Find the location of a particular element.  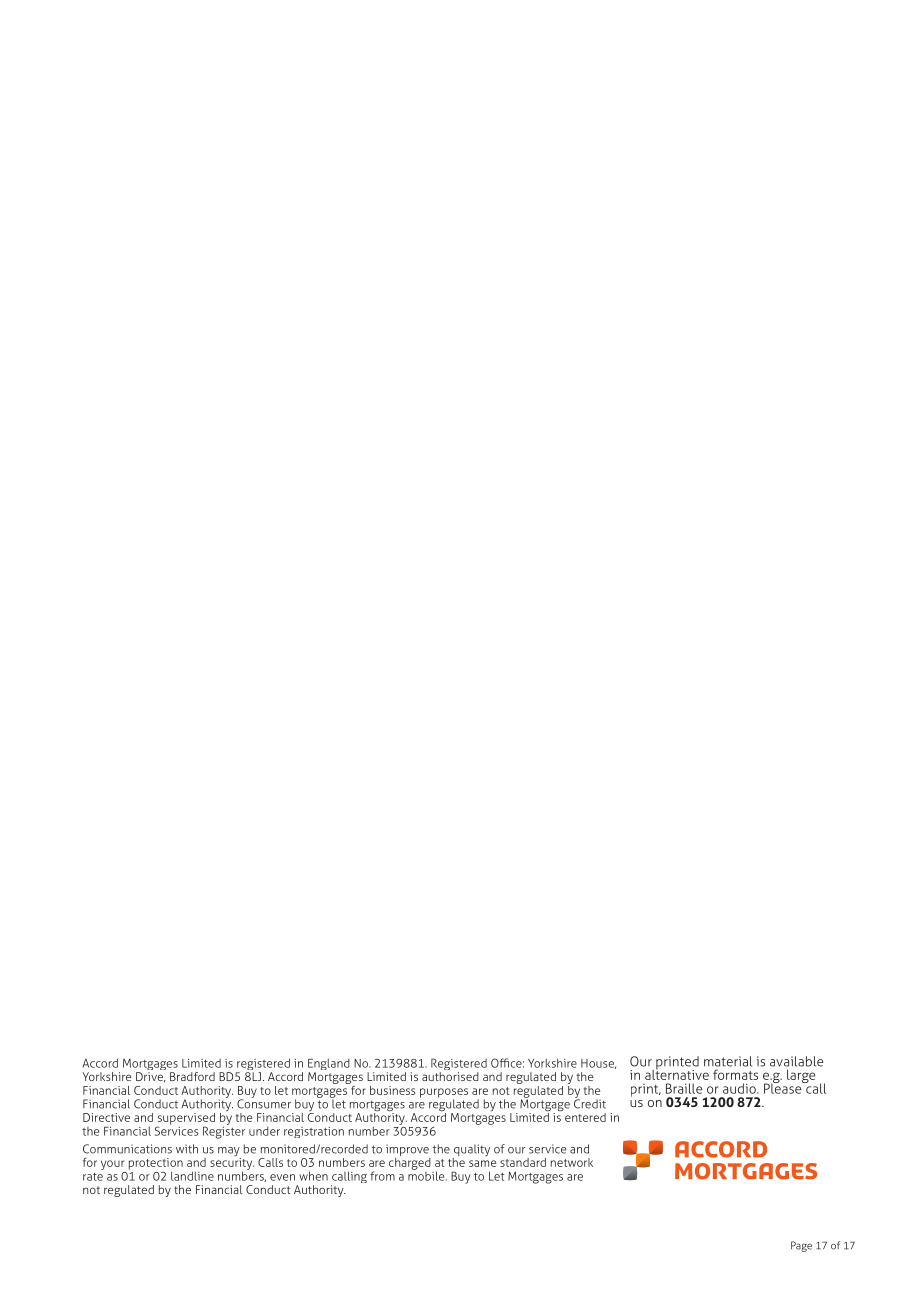

authorised is located at coordinates (450, 1076).
